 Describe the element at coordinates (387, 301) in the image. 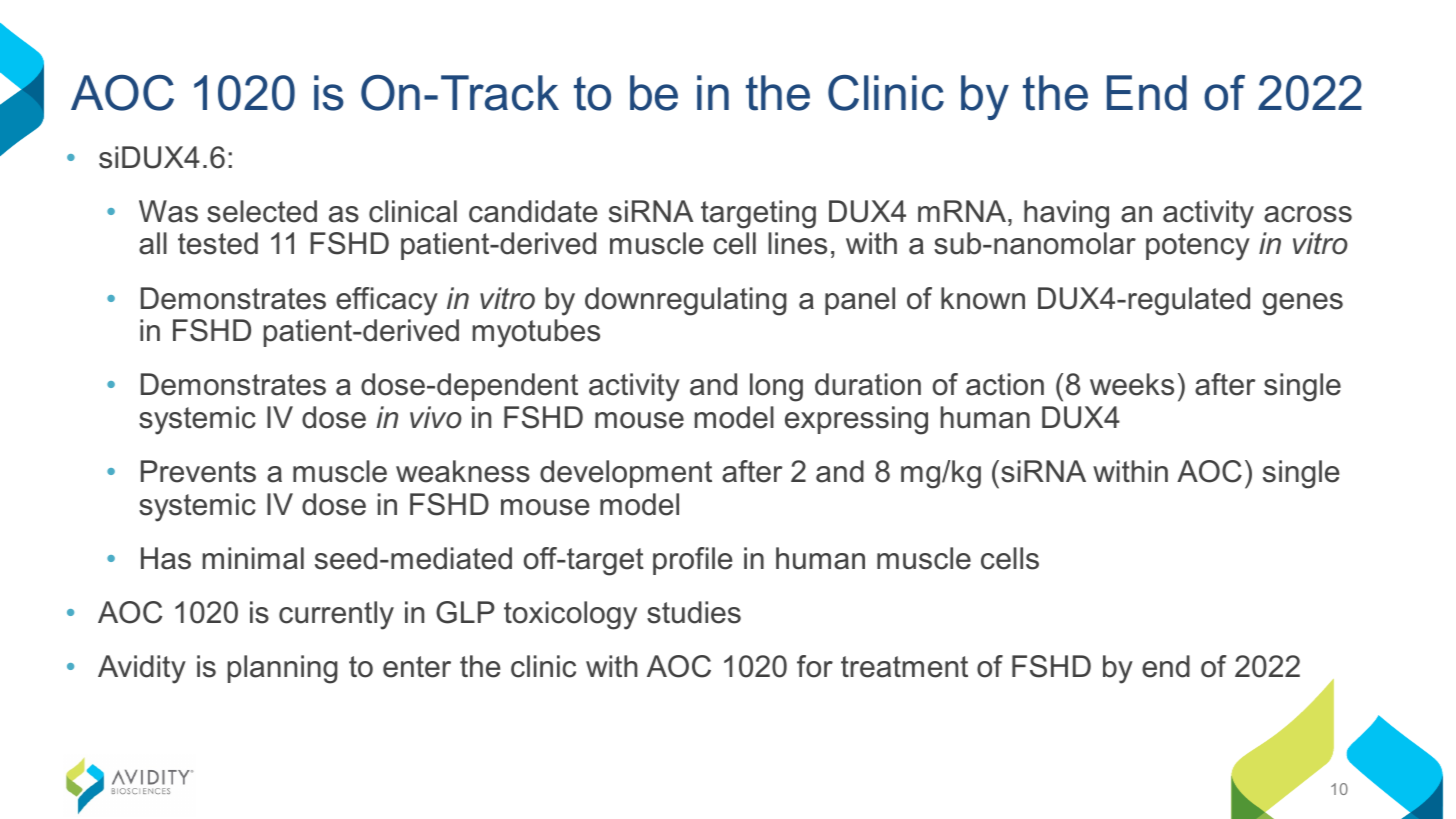

I see `efficacy` at that location.
